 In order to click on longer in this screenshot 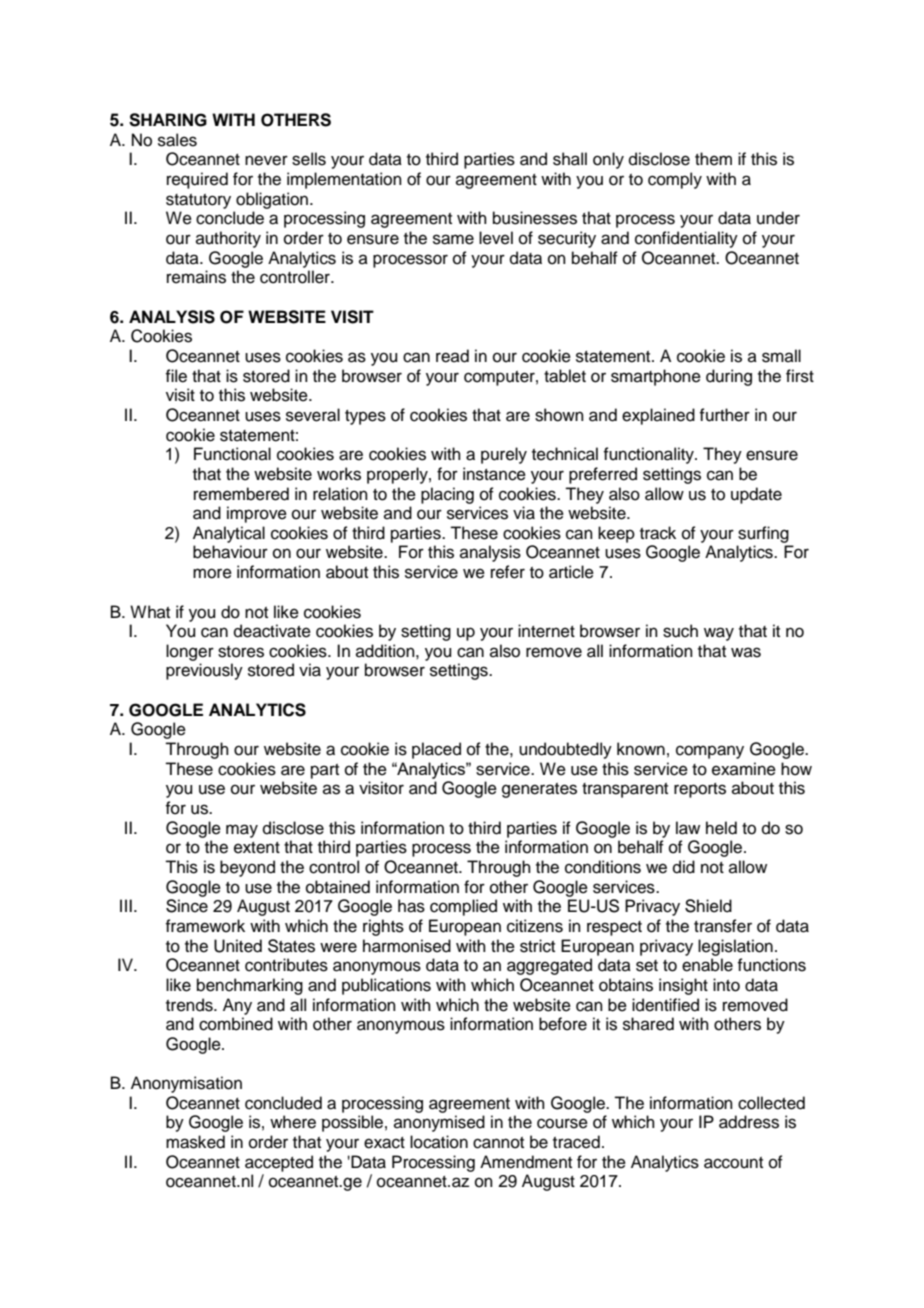, I will do `click(190, 652)`.
